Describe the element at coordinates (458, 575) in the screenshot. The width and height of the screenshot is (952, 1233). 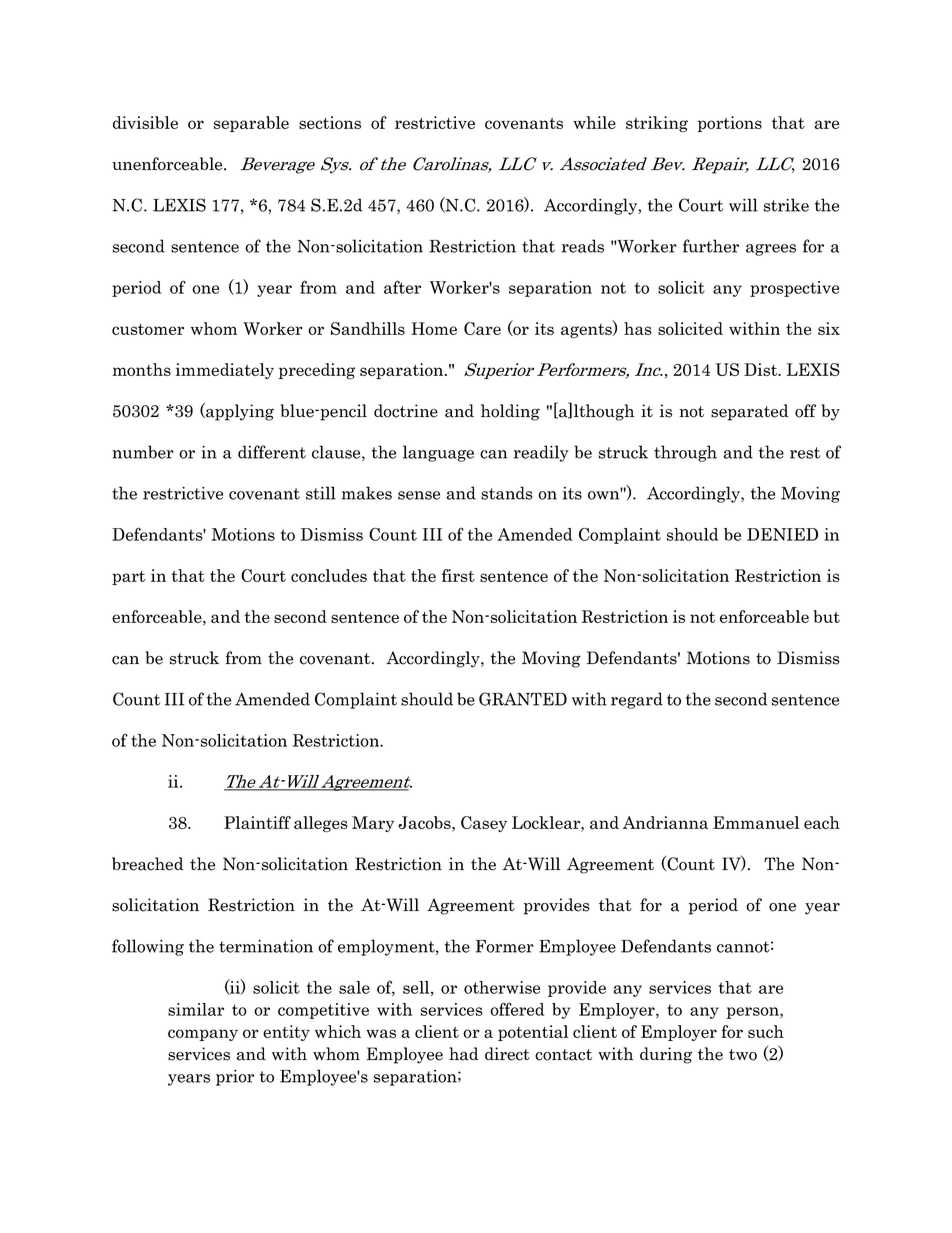
I see `first` at that location.
